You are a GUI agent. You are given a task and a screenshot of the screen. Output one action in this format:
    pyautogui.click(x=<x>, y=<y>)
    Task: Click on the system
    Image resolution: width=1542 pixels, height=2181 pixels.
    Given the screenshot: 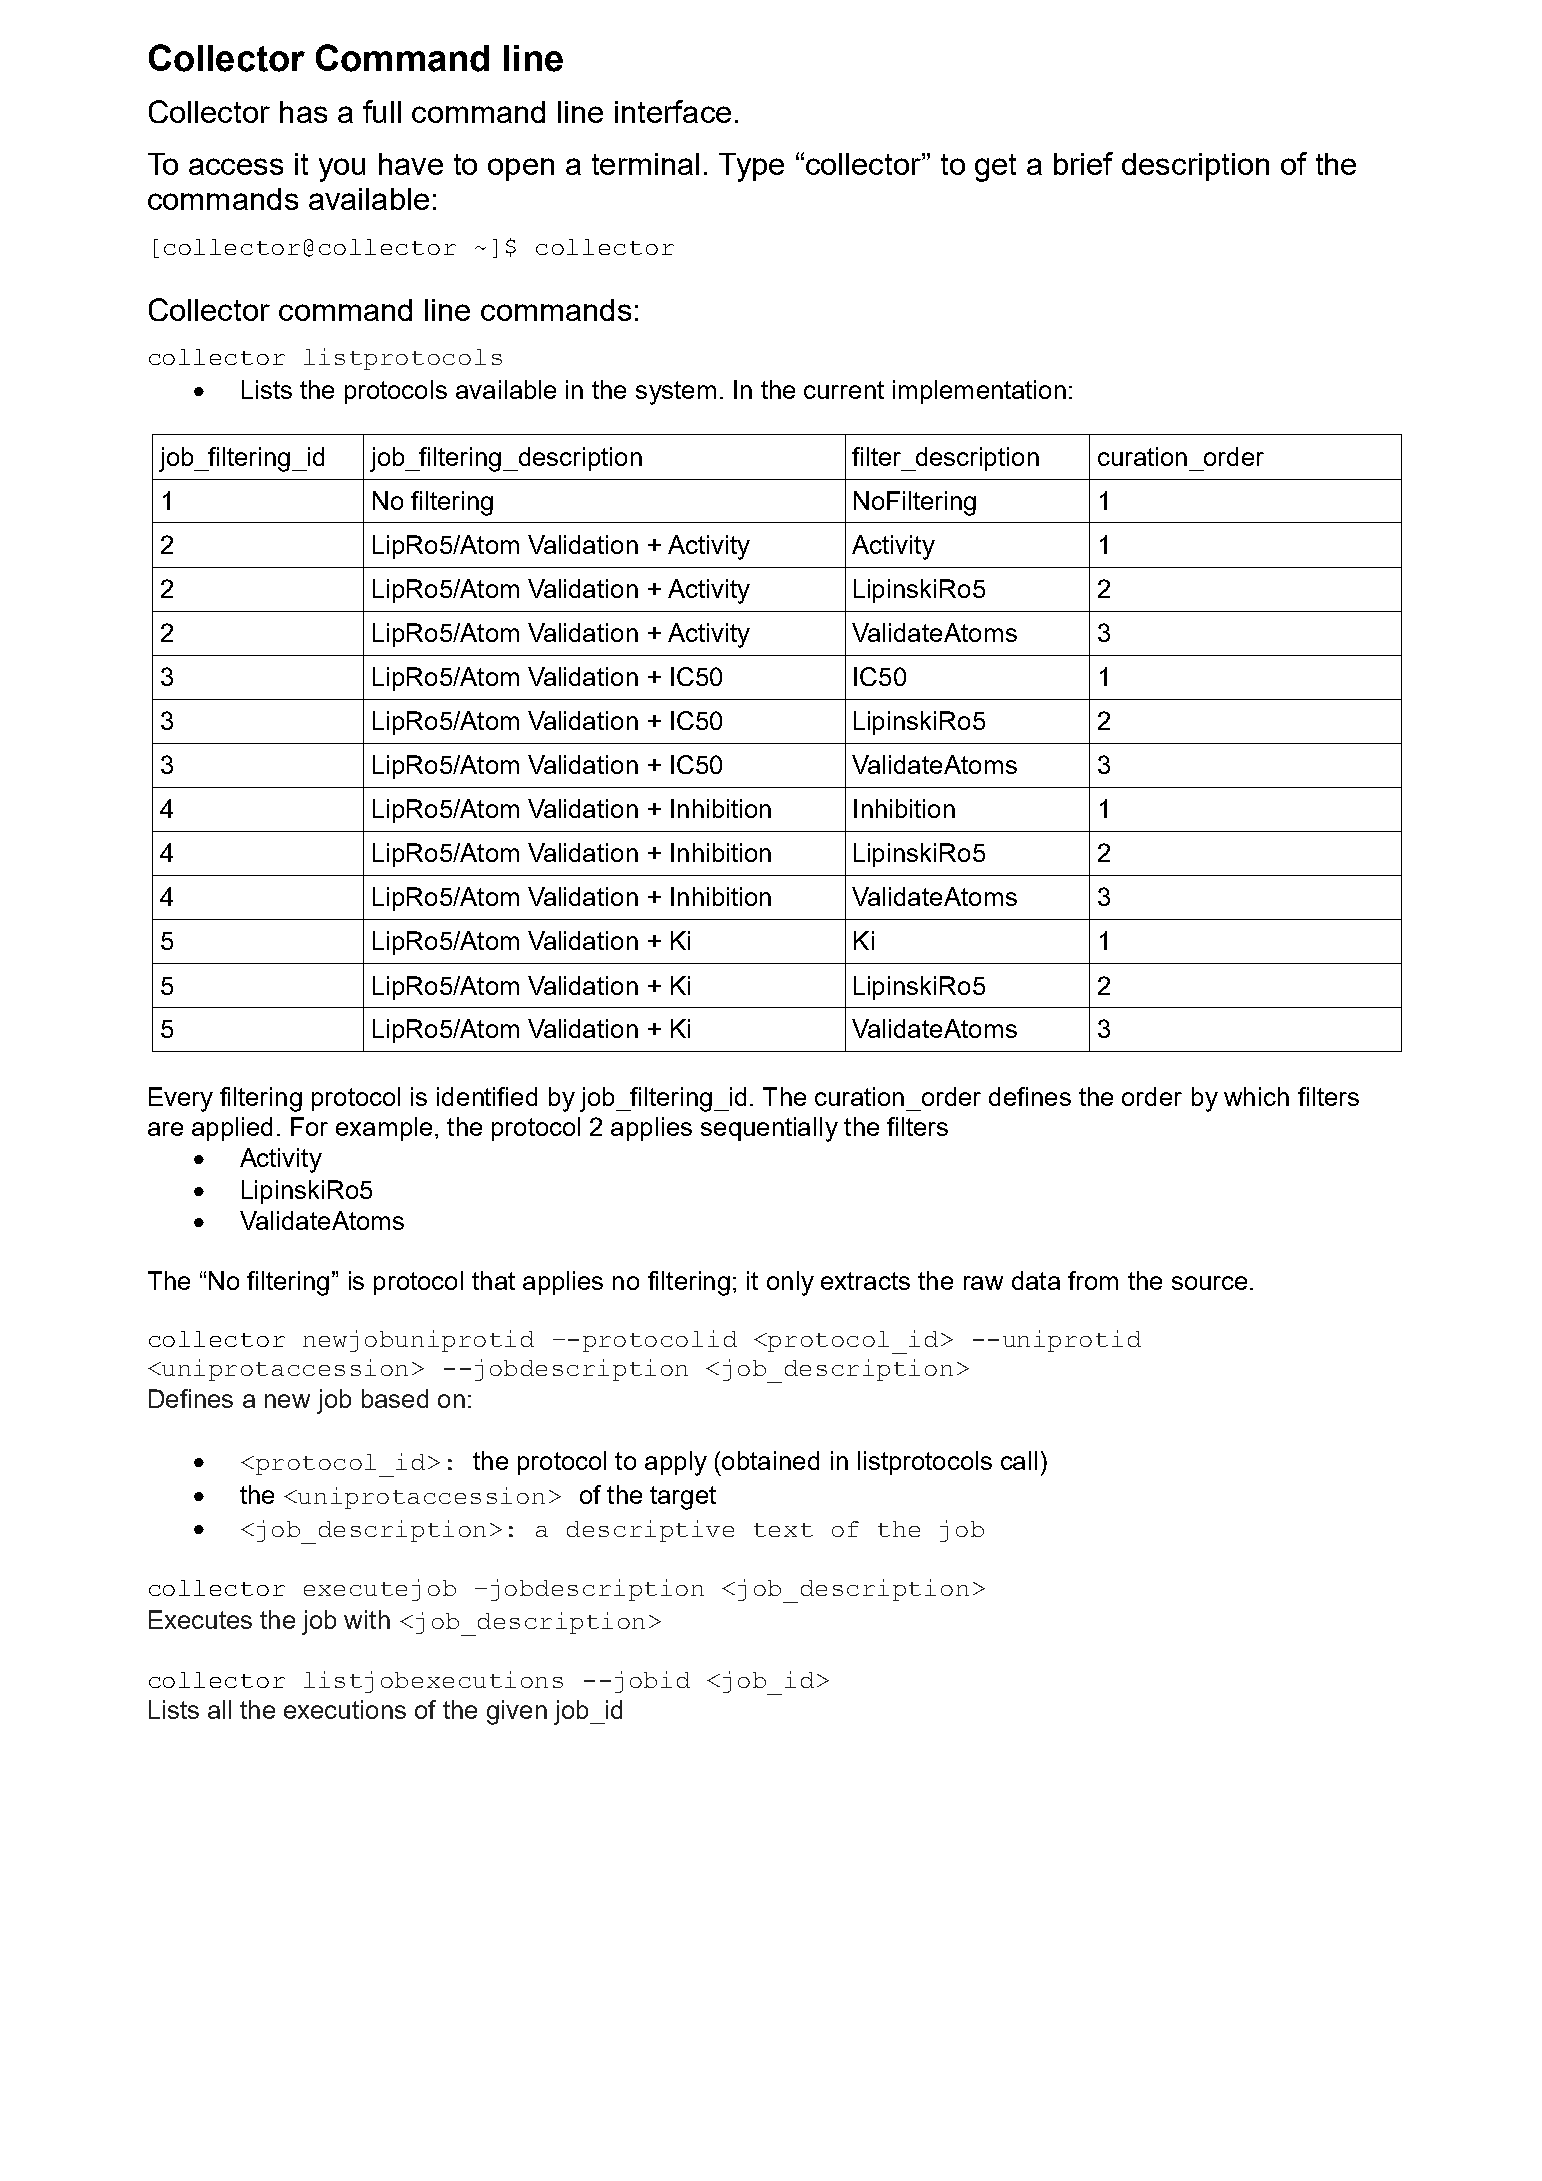 What is the action you would take?
    pyautogui.click(x=676, y=393)
